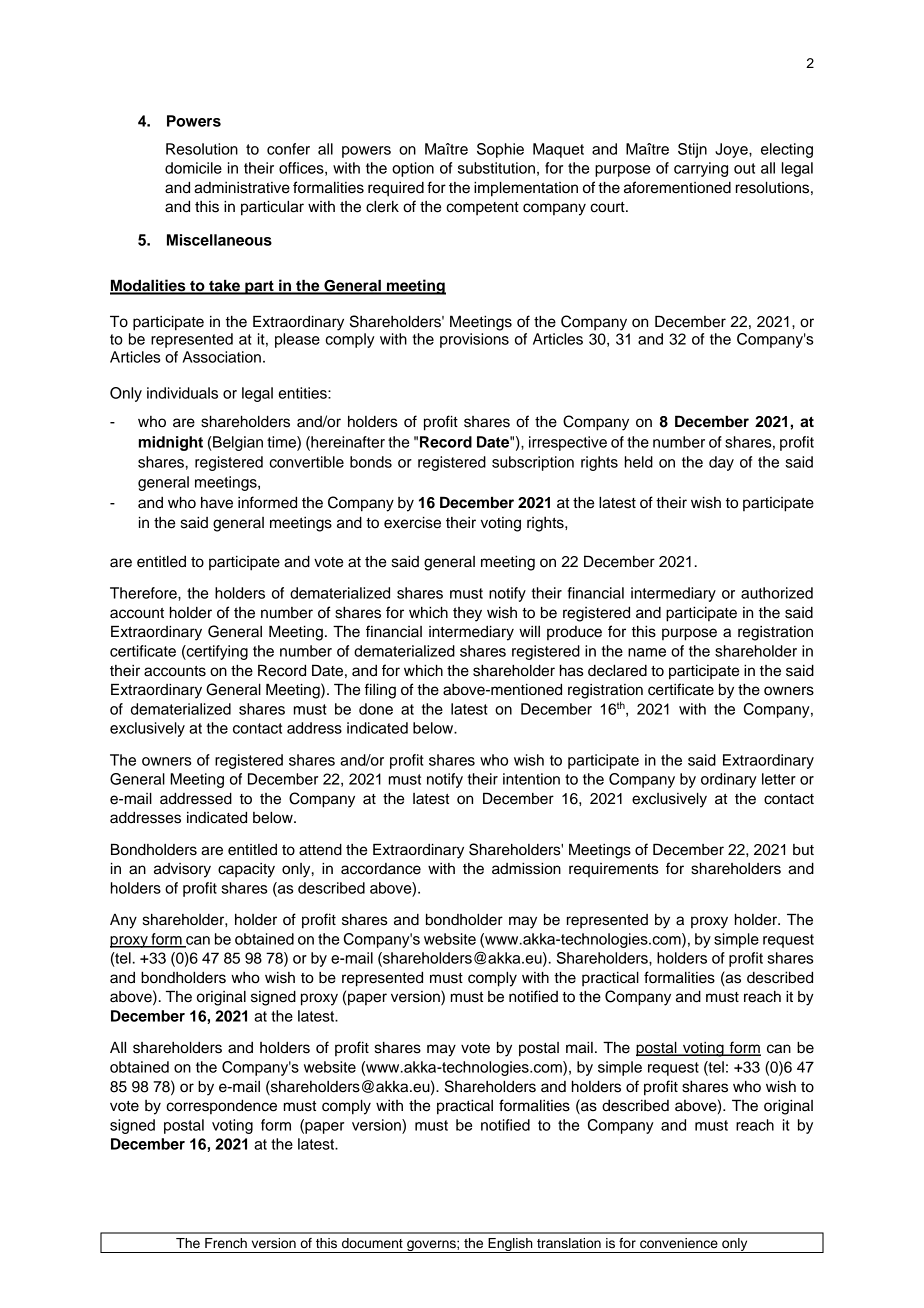  Describe the element at coordinates (242, 188) in the document. I see `administrative` at that location.
